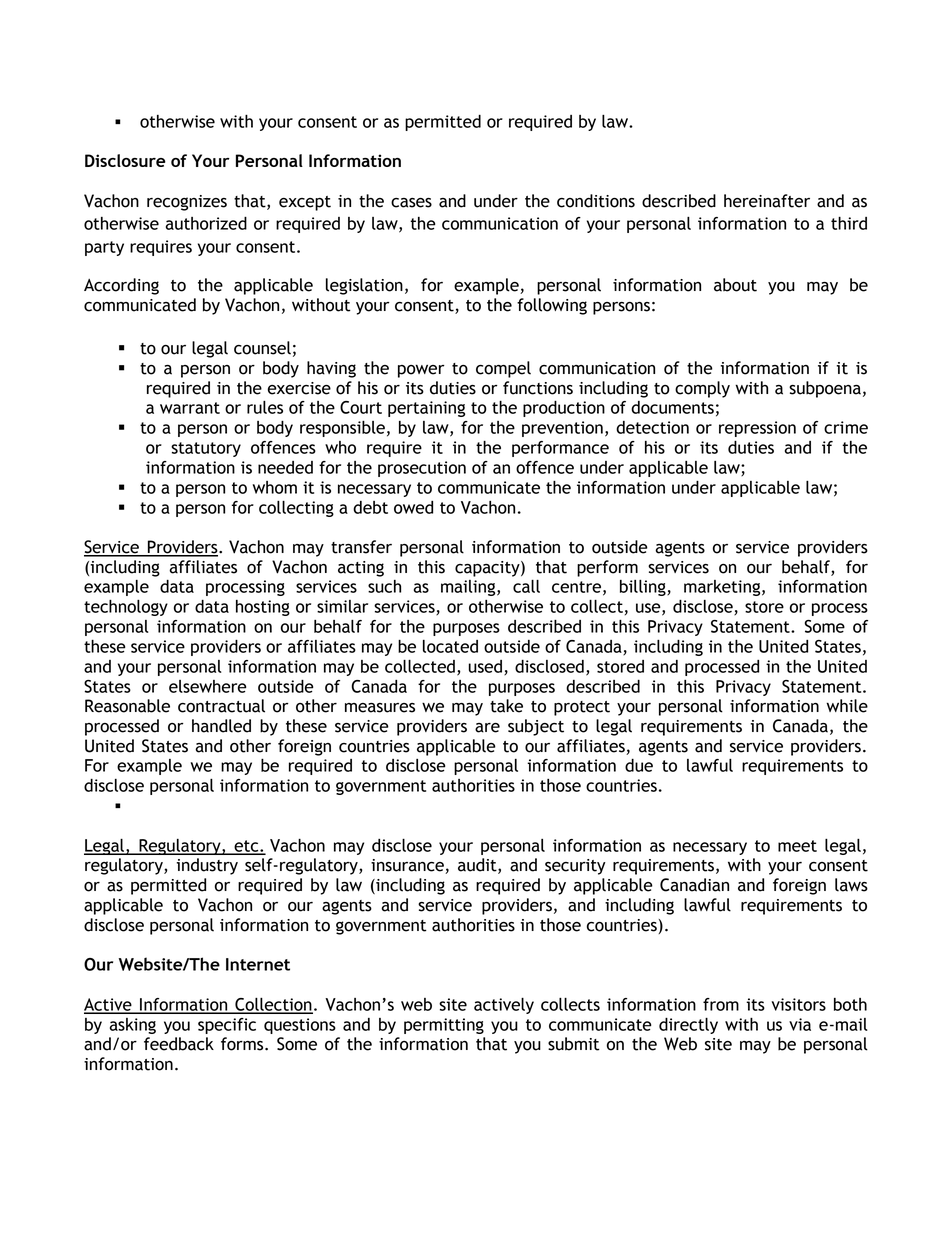  Describe the element at coordinates (767, 201) in the image. I see `hereinafter` at that location.
